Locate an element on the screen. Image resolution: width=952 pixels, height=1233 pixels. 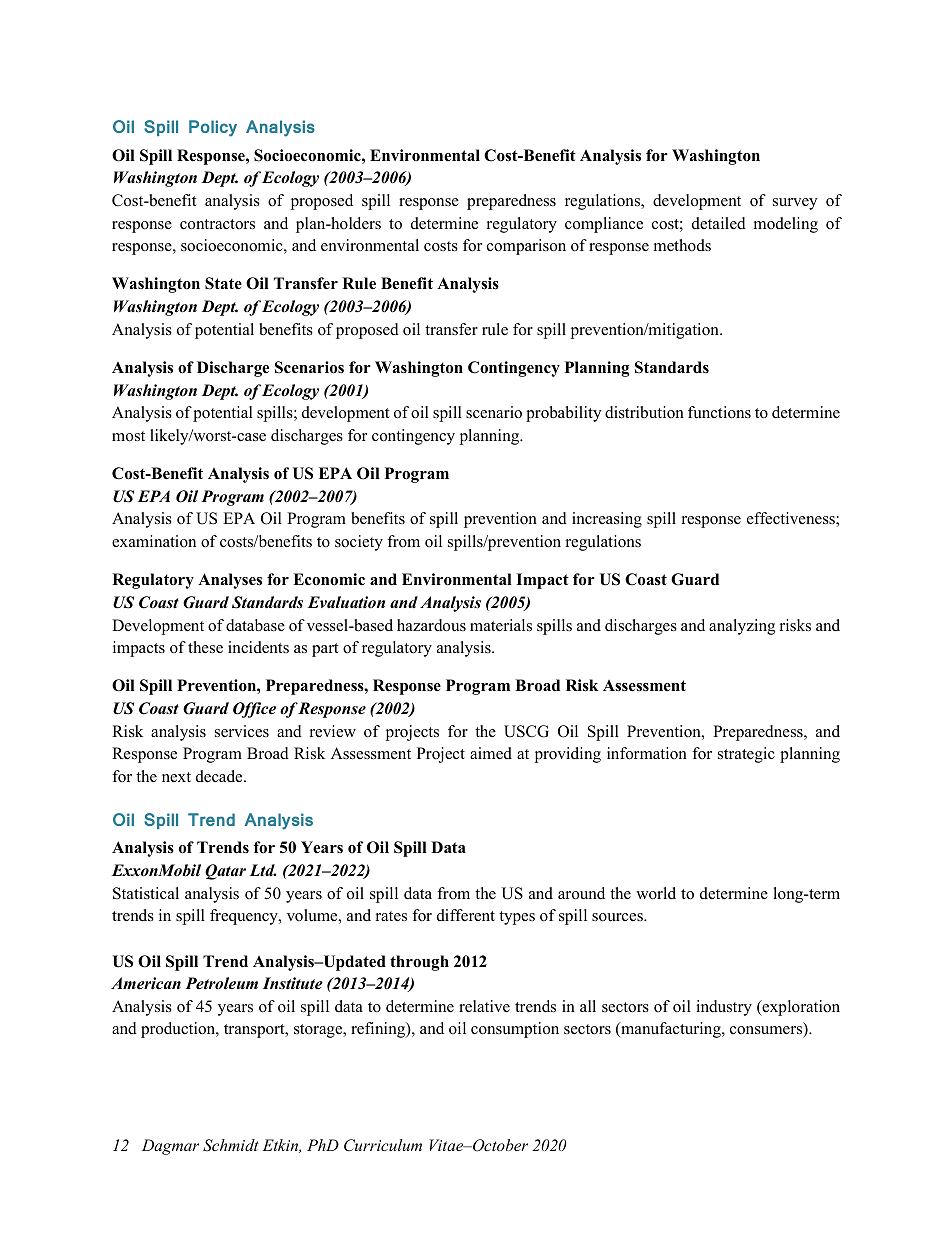
comparison is located at coordinates (526, 247).
